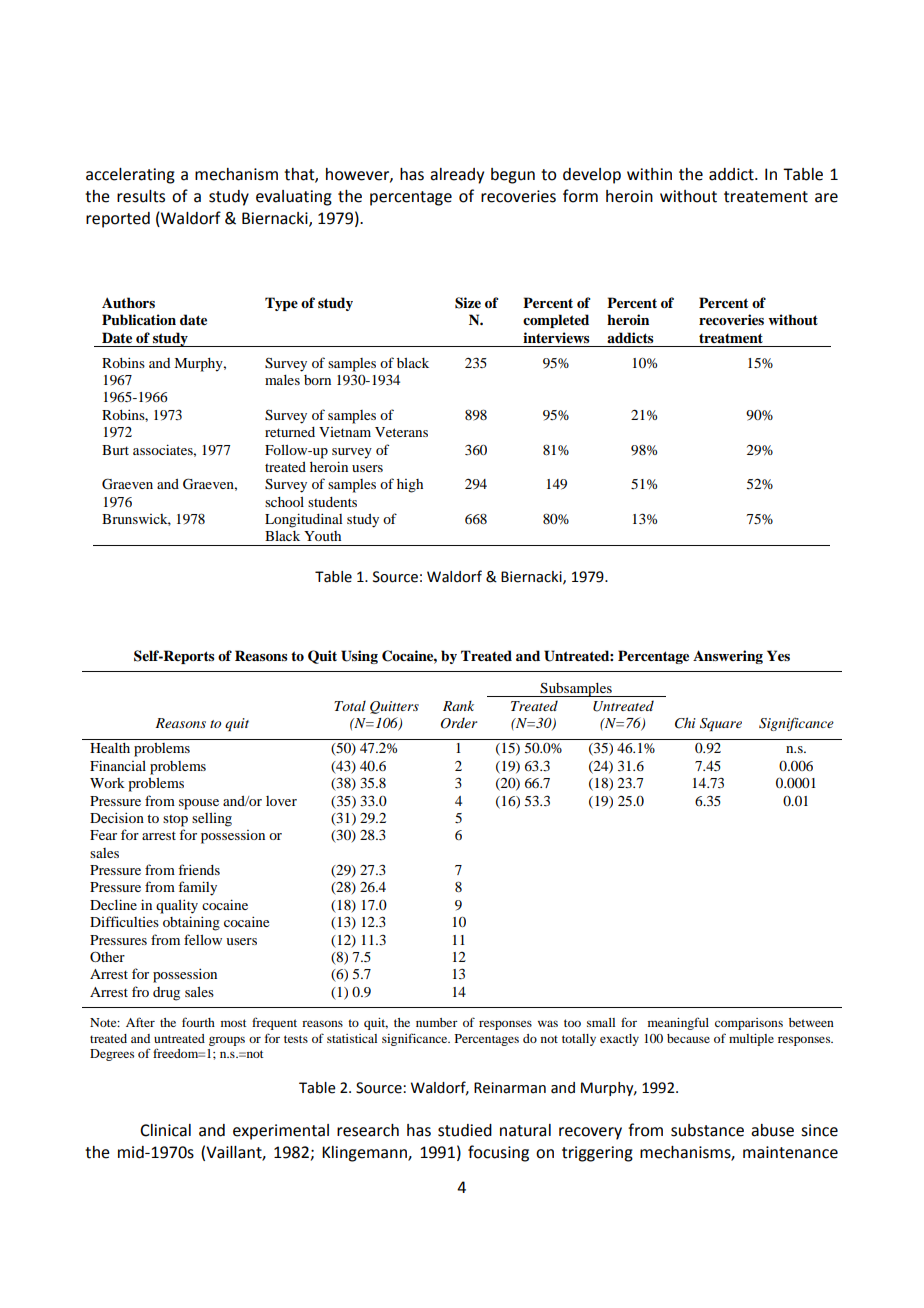 The width and height of the screenshot is (924, 1308). I want to click on Answering, so click(728, 657).
